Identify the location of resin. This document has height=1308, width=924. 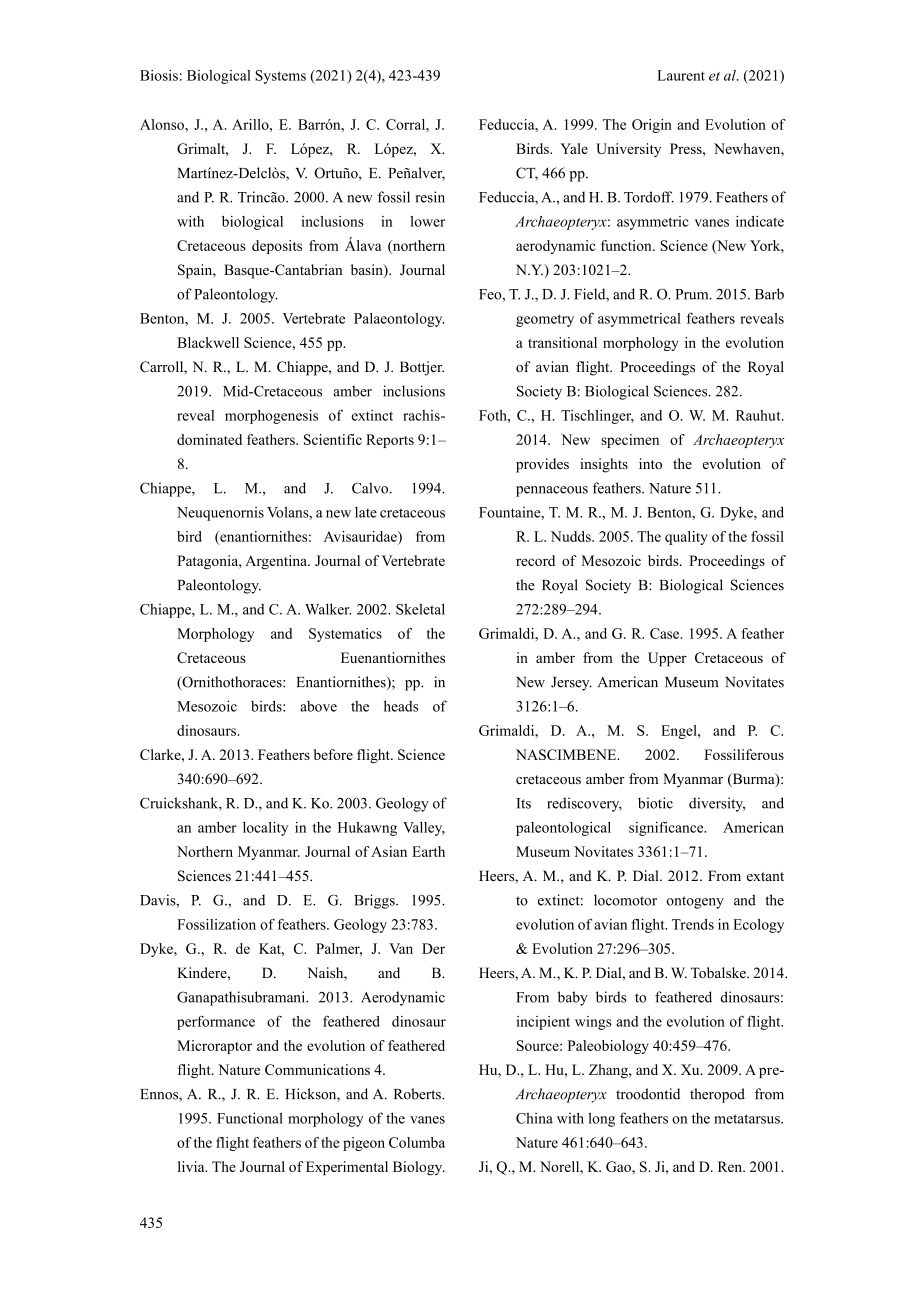
(430, 197).
